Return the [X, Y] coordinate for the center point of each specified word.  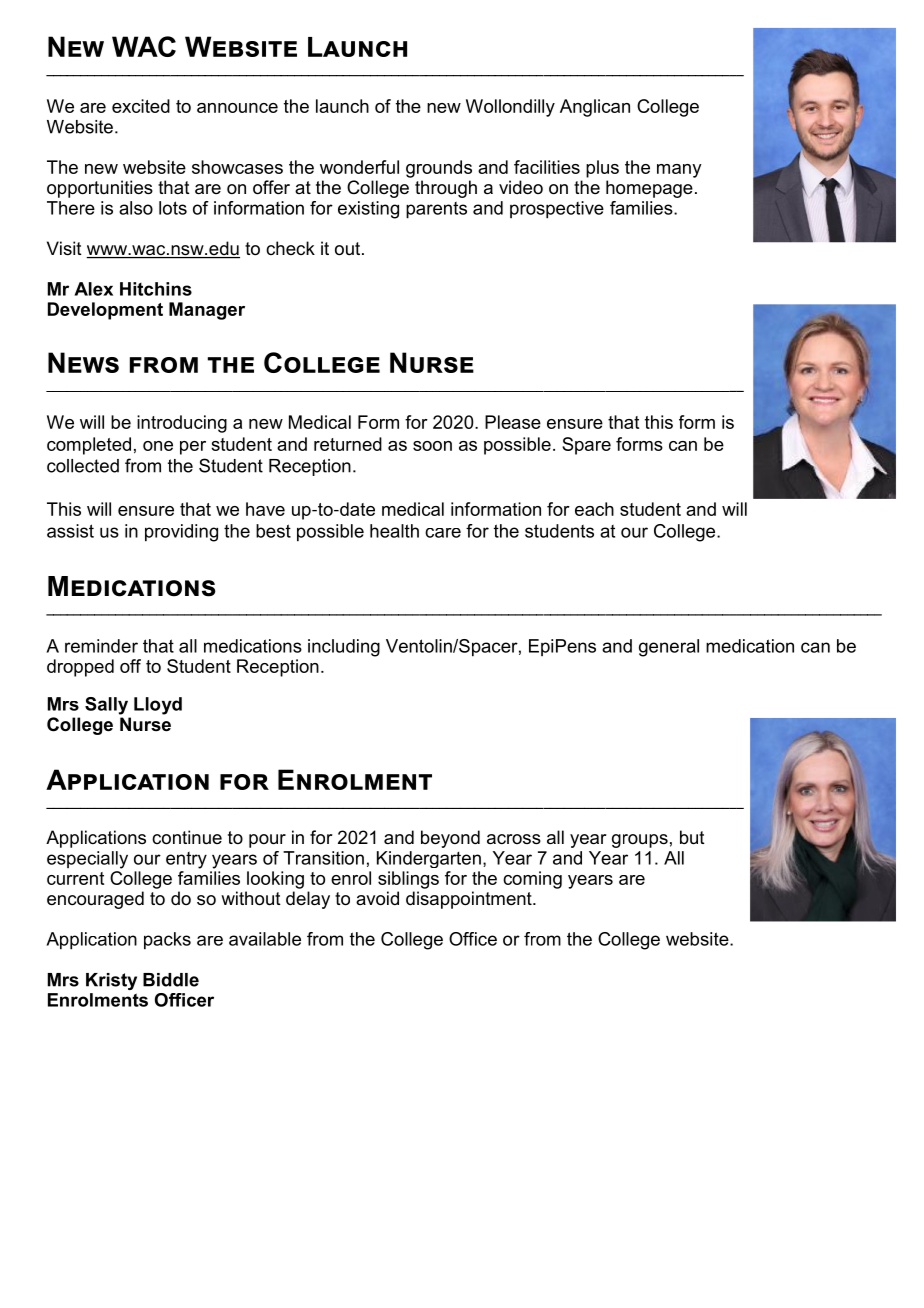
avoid [377, 898]
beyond [450, 839]
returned [348, 444]
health [394, 531]
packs [167, 941]
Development [105, 311]
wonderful [359, 167]
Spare [586, 446]
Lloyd [158, 706]
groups [640, 841]
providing [181, 533]
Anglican [595, 108]
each [594, 509]
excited [141, 106]
